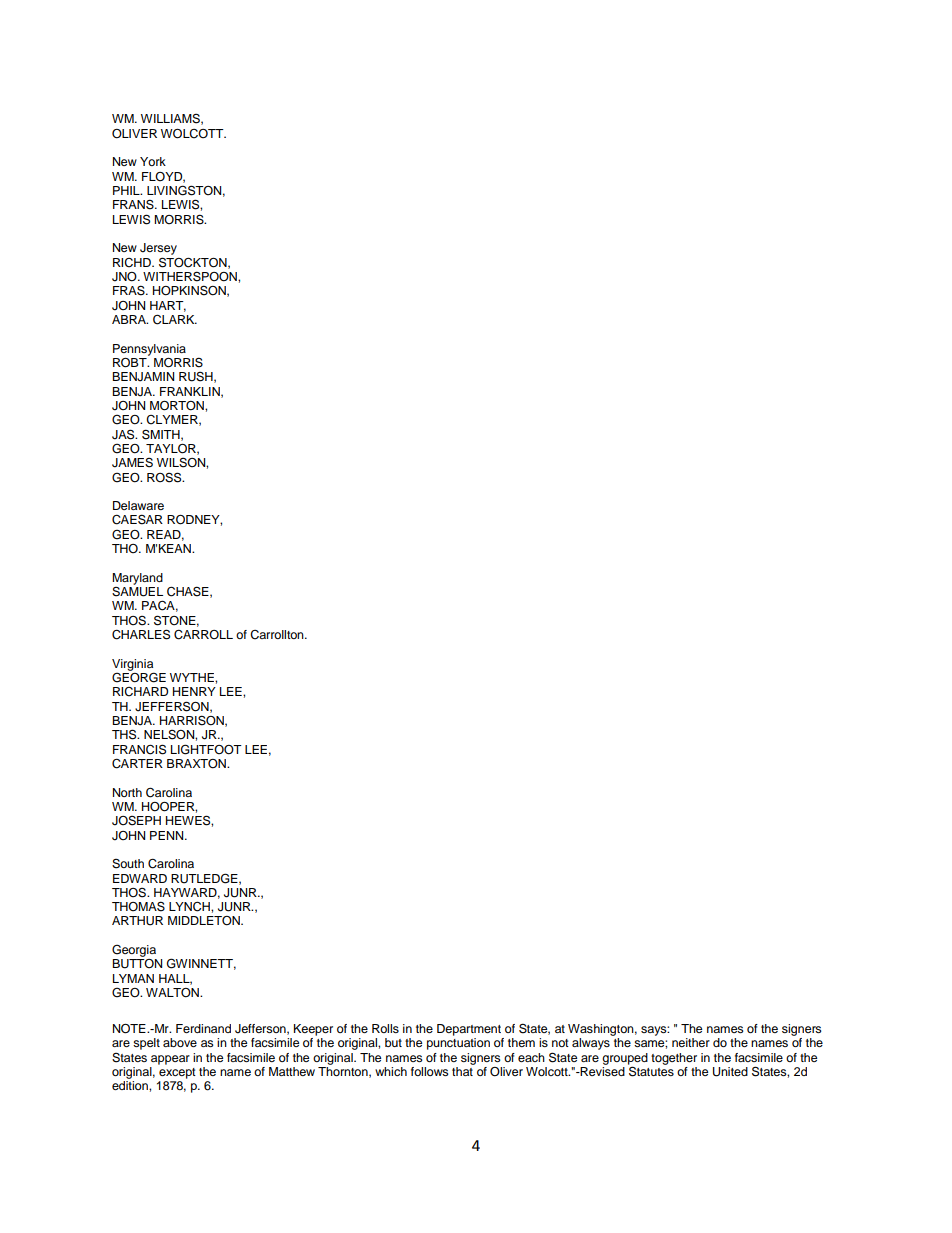 Image resolution: width=952 pixels, height=1233 pixels. I want to click on WITHERSPOON, so click(191, 276).
